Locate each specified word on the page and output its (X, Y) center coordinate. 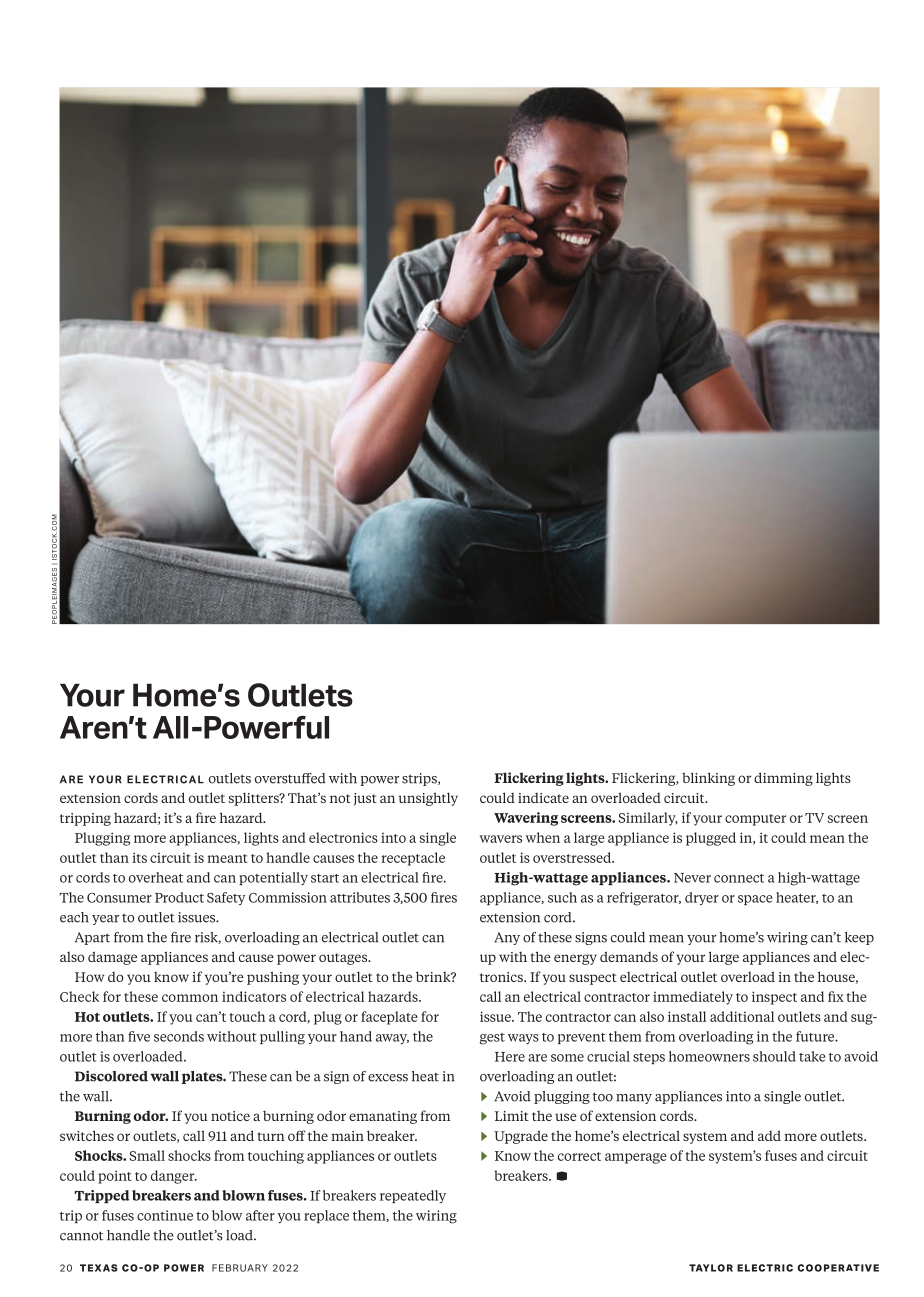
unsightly (428, 799)
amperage (636, 1158)
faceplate (389, 1018)
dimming (783, 779)
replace (326, 1216)
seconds (179, 1036)
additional (742, 1016)
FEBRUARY (240, 1268)
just (365, 799)
